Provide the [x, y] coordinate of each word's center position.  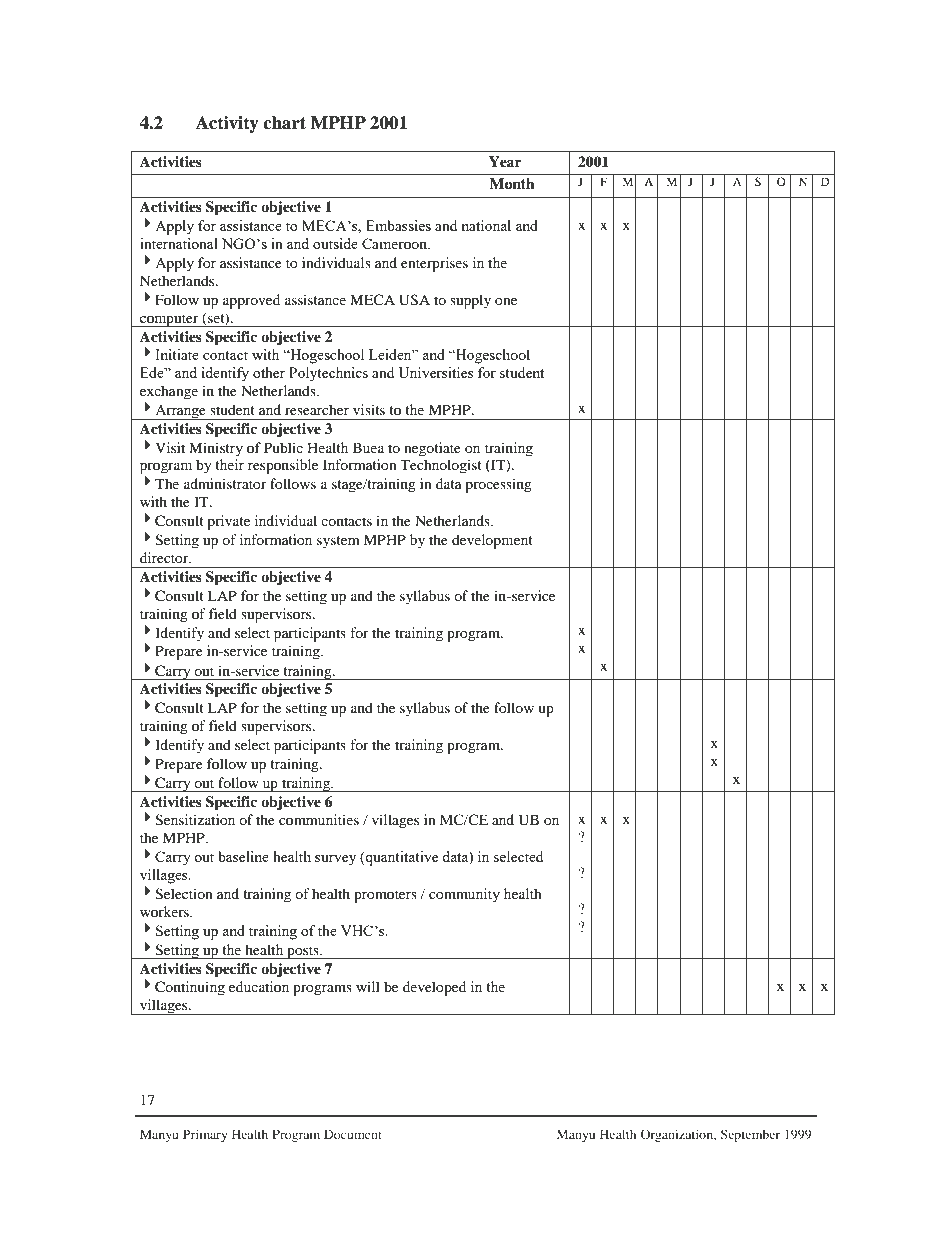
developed [434, 988]
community [464, 895]
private [228, 522]
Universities [435, 372]
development [492, 541]
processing [498, 485]
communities [319, 819]
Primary [205, 1135]
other [269, 372]
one [506, 301]
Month [512, 184]
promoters [385, 896]
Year [505, 161]
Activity [227, 124]
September [750, 1135]
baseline [243, 856]
